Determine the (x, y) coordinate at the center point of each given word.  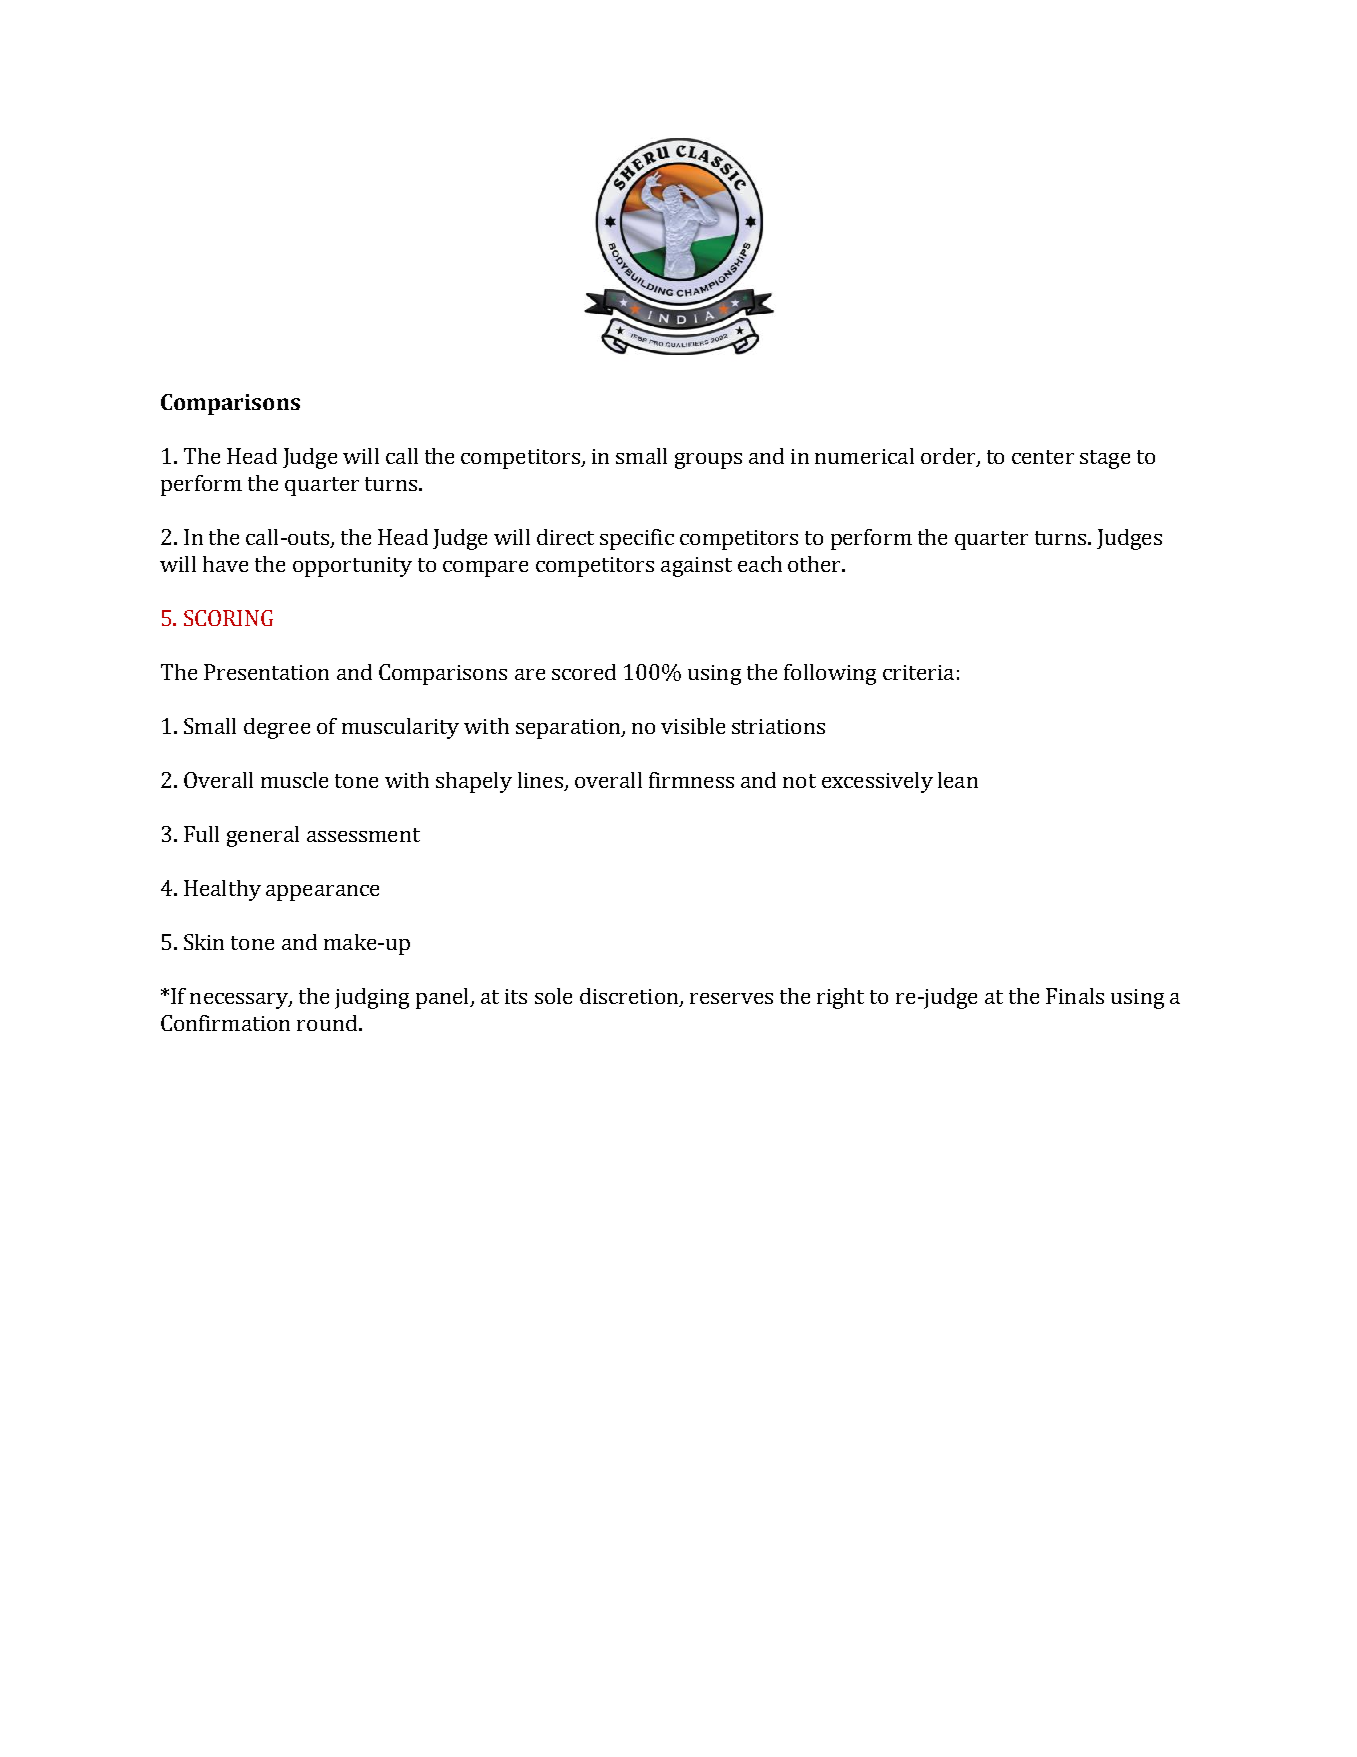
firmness (691, 780)
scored (584, 672)
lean (958, 780)
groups (708, 461)
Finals (1075, 996)
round (327, 1023)
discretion (630, 997)
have (225, 564)
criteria (918, 672)
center (1043, 457)
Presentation (266, 672)
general (263, 836)
